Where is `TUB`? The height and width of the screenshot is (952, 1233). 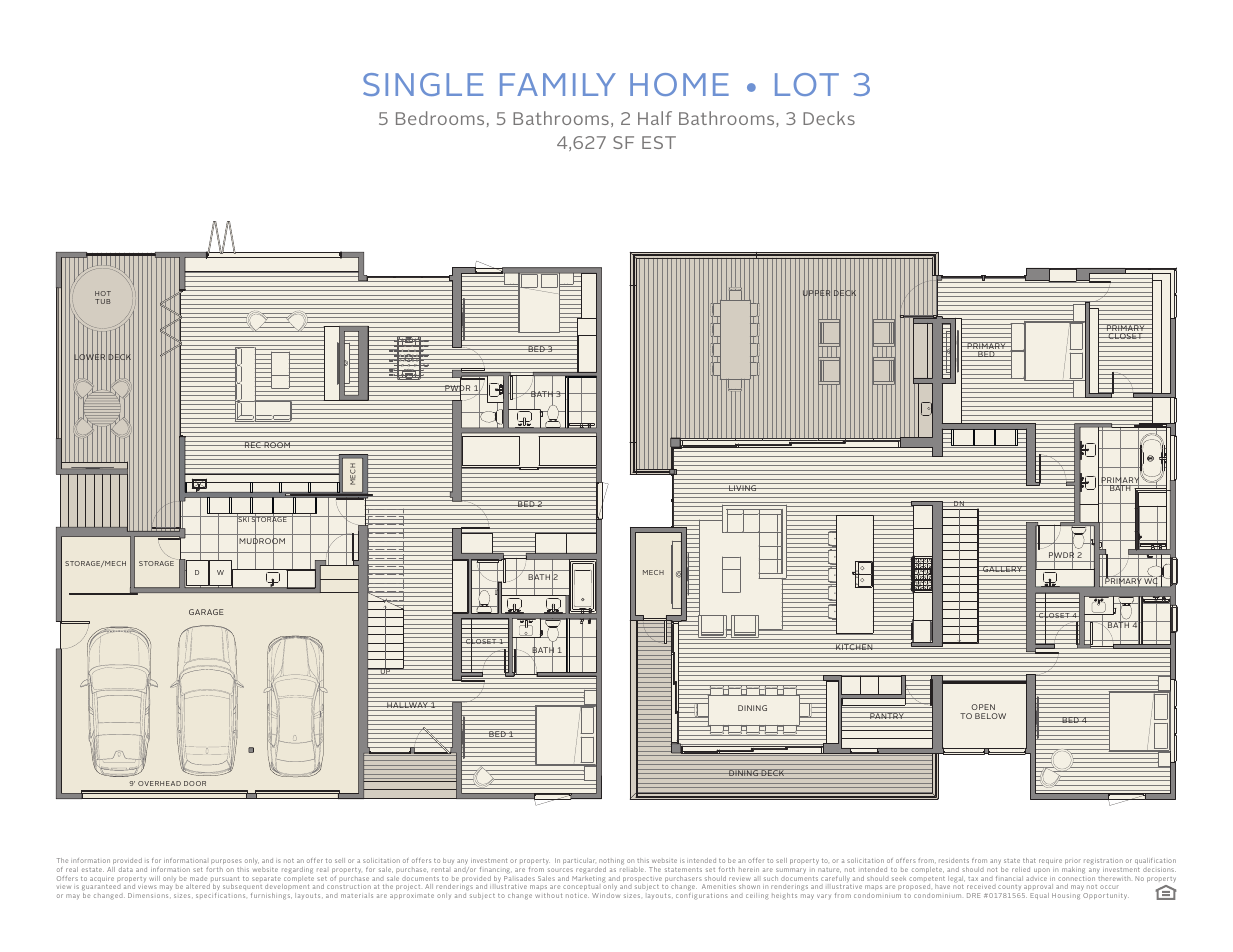 TUB is located at coordinates (103, 301).
